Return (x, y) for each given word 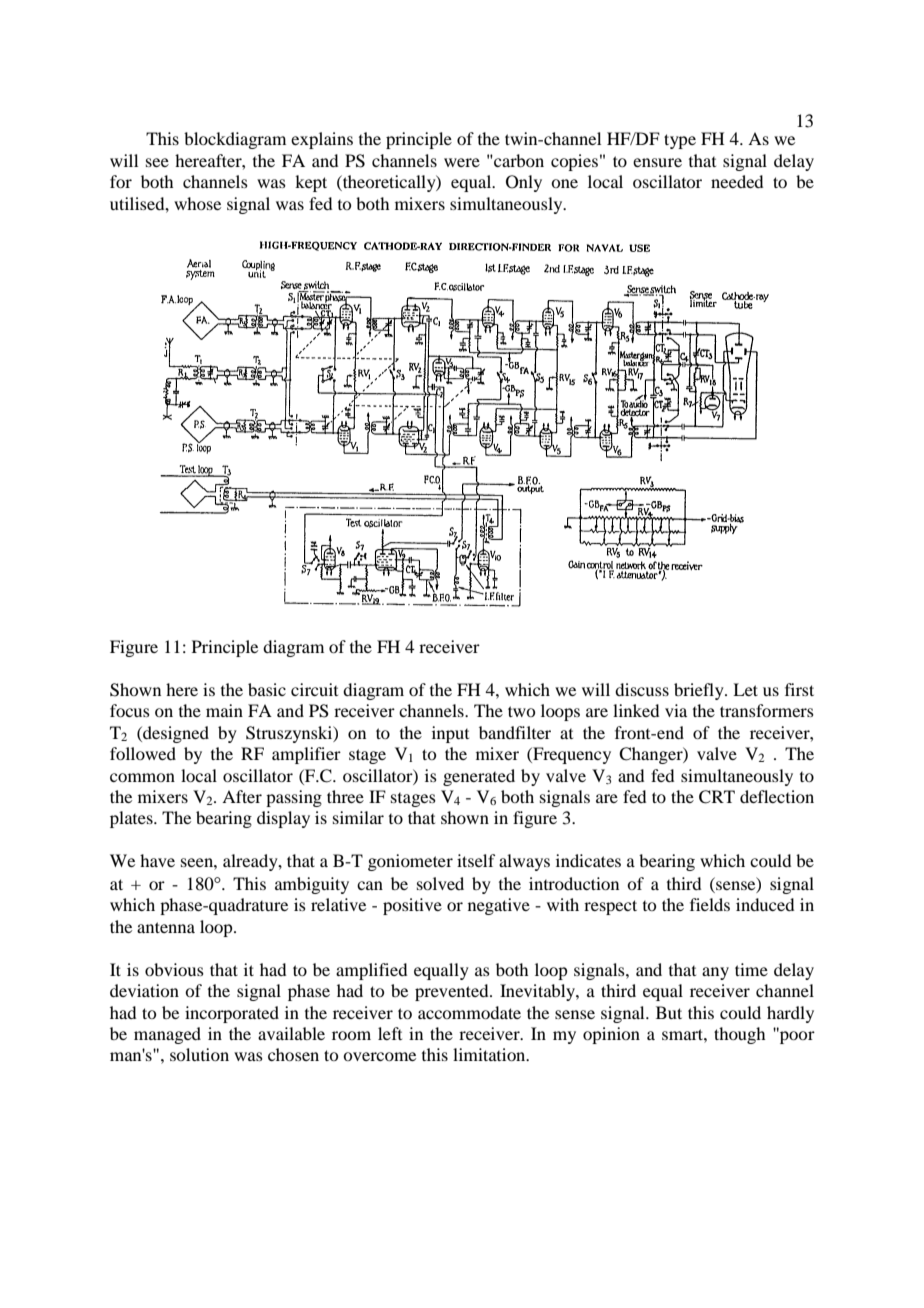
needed (737, 181)
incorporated (232, 1014)
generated (479, 777)
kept (311, 183)
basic (267, 689)
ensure (657, 162)
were (462, 162)
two (521, 711)
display (283, 819)
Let (745, 689)
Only (524, 183)
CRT (717, 797)
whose (197, 203)
